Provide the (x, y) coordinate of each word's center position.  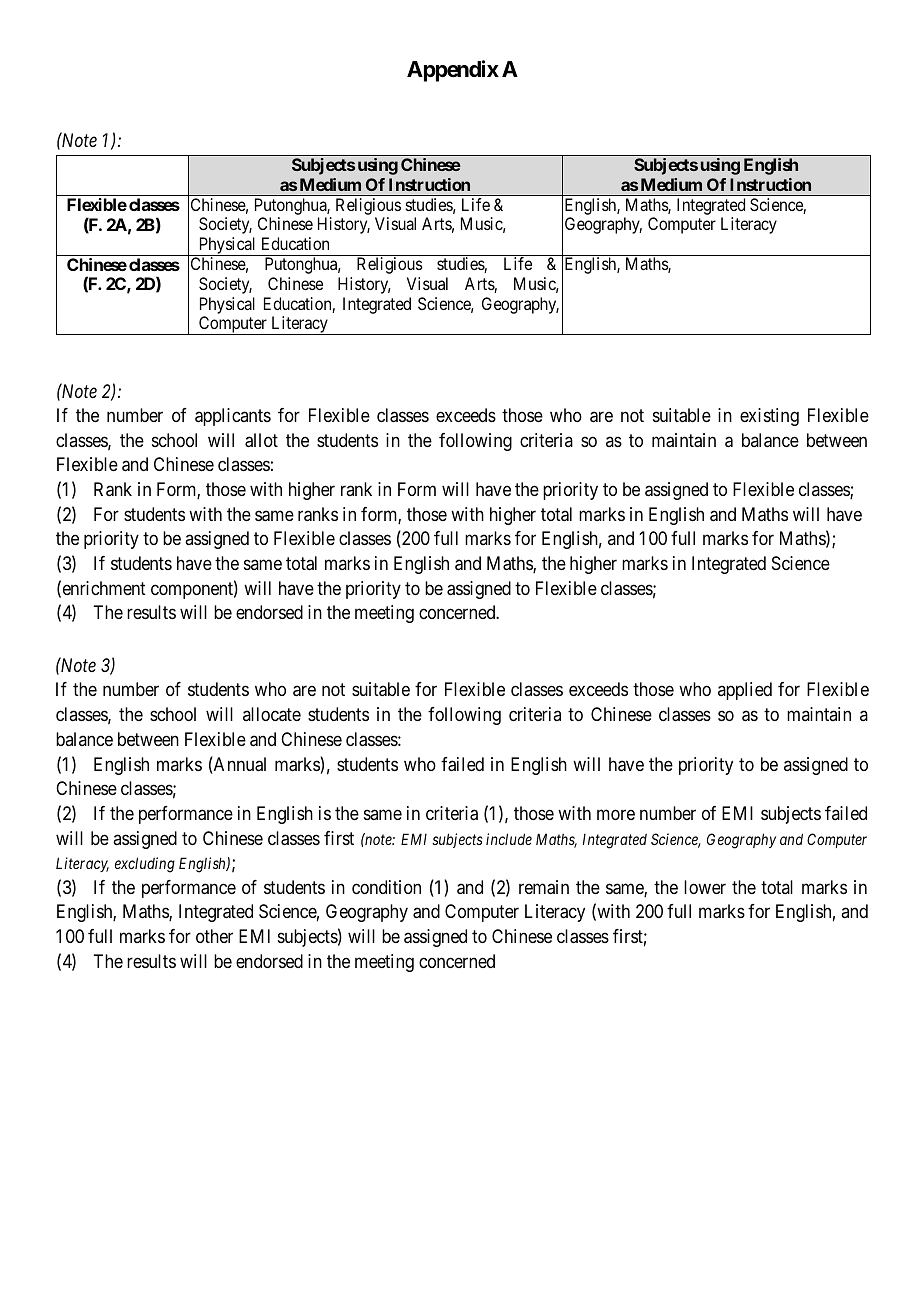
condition (386, 887)
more (616, 814)
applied (745, 691)
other (214, 936)
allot (261, 440)
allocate (272, 714)
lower (705, 887)
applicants (233, 417)
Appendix (453, 71)
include (509, 839)
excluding (145, 865)
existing (769, 417)
